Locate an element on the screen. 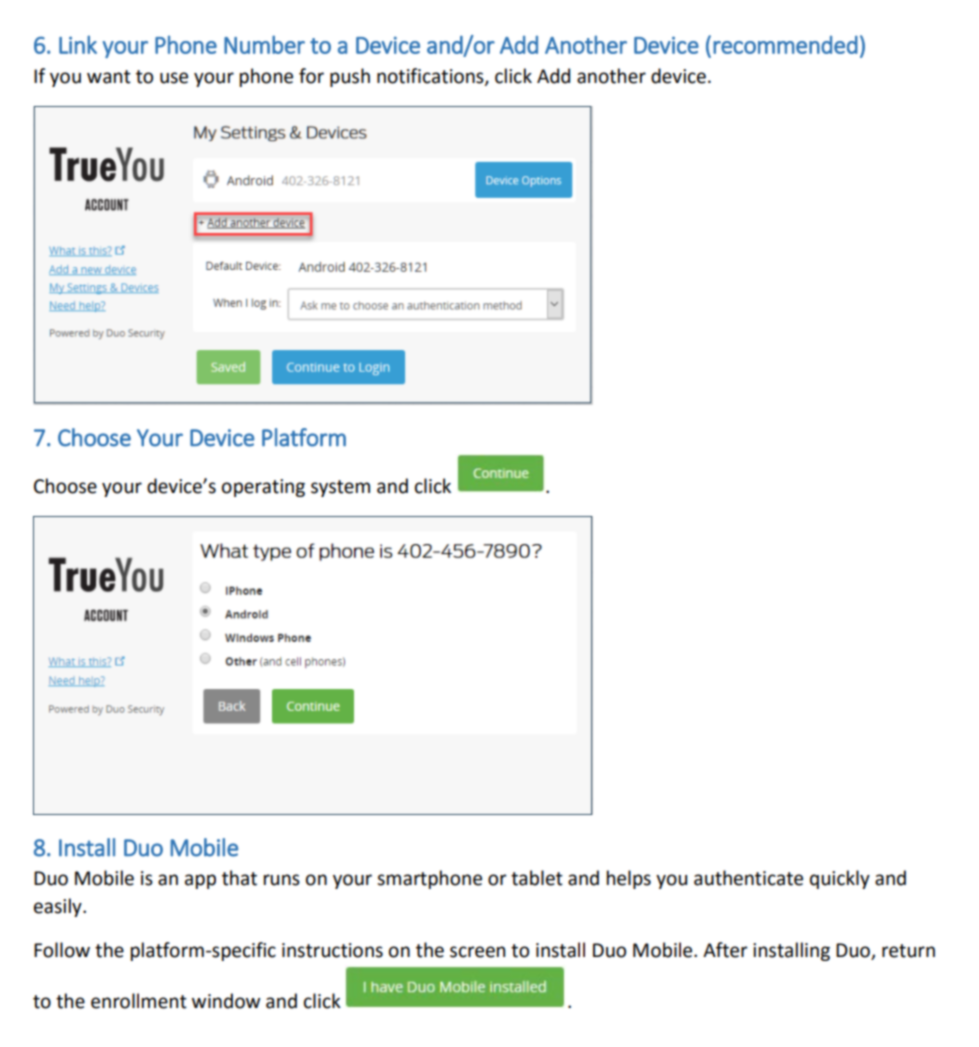 The width and height of the screenshot is (979, 1047). helps is located at coordinates (629, 879).
